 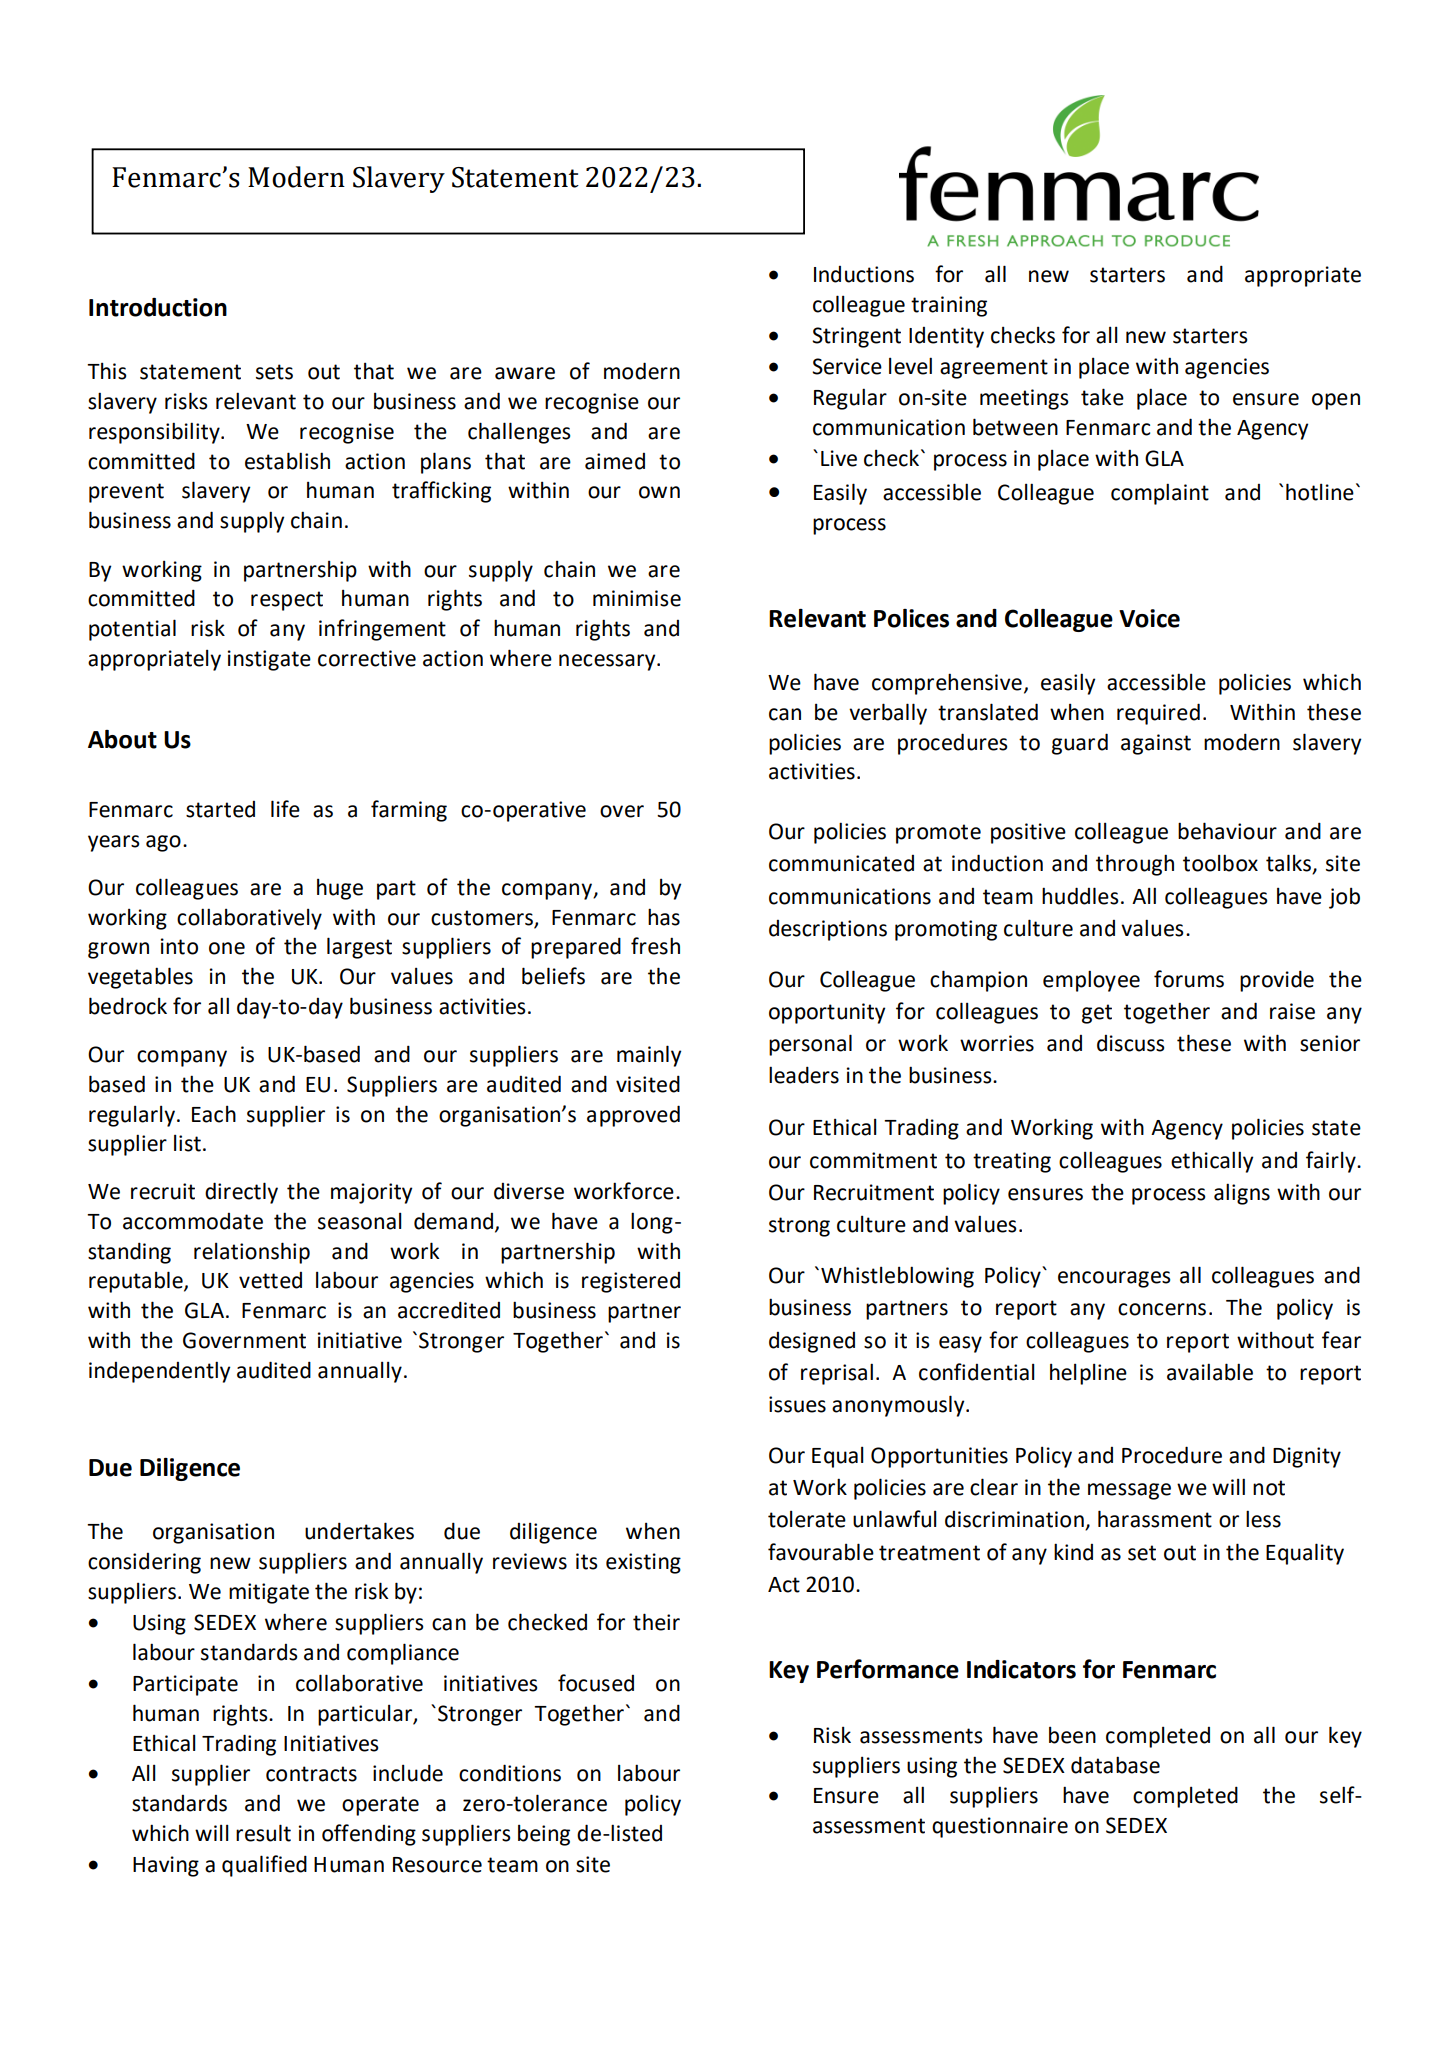 What do you see at coordinates (847, 366) in the page?
I see `Service` at bounding box center [847, 366].
